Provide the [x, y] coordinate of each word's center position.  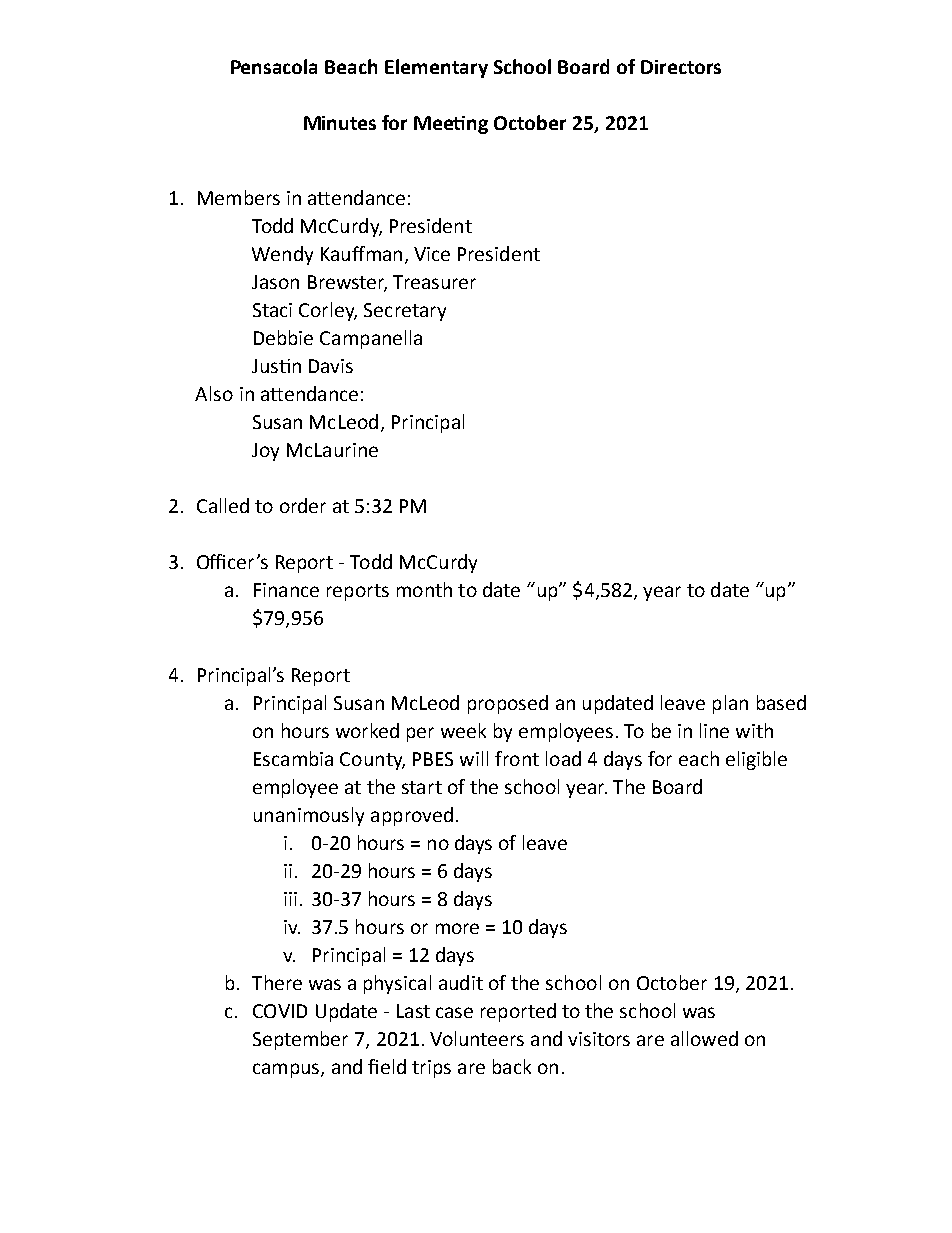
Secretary [405, 312]
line [714, 730]
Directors [681, 67]
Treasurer [434, 282]
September [300, 1040]
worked [367, 730]
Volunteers [477, 1038]
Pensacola [274, 66]
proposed [508, 704]
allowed [704, 1038]
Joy [265, 452]
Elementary [436, 68]
